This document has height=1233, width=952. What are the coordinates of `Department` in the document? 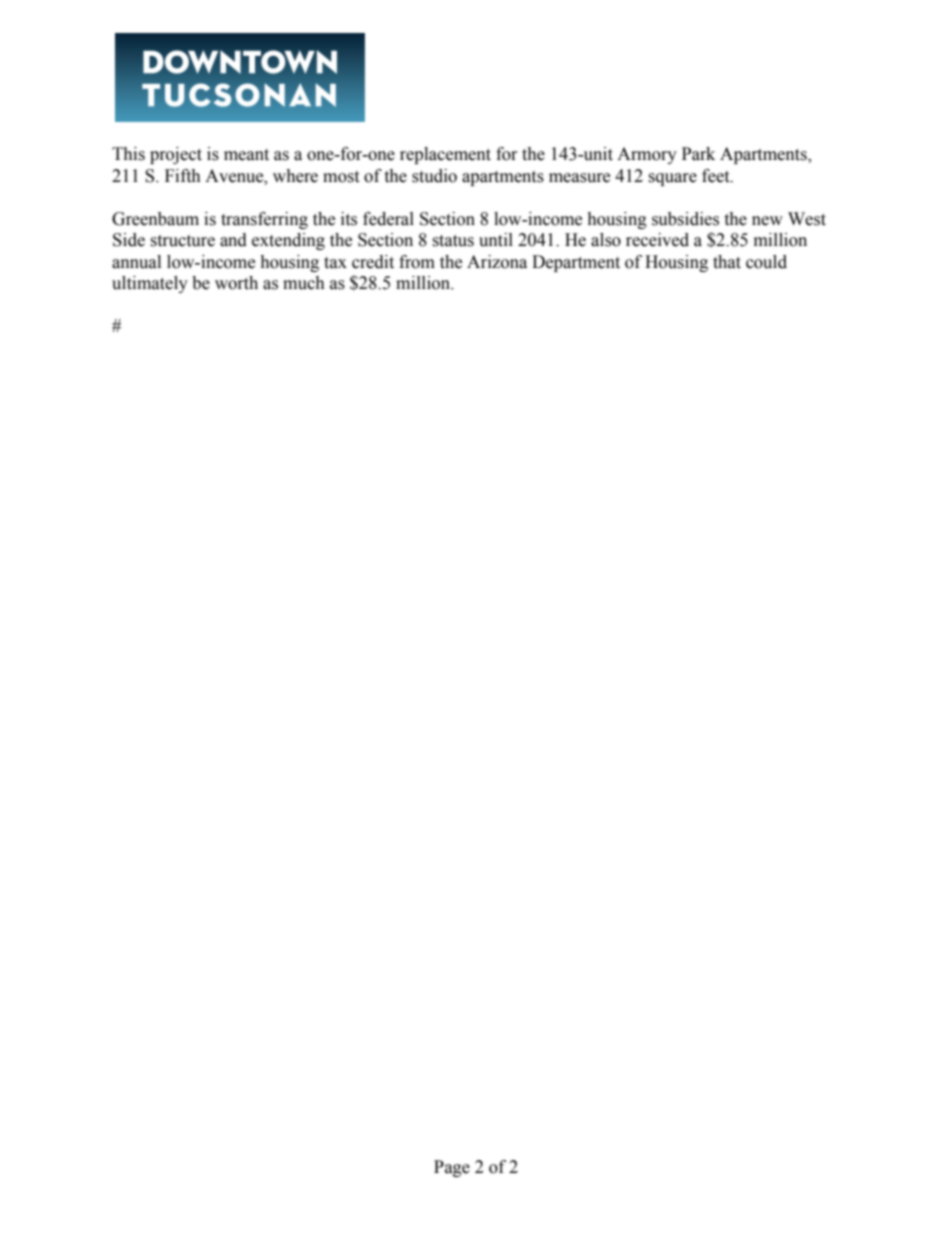 It's located at (576, 263).
